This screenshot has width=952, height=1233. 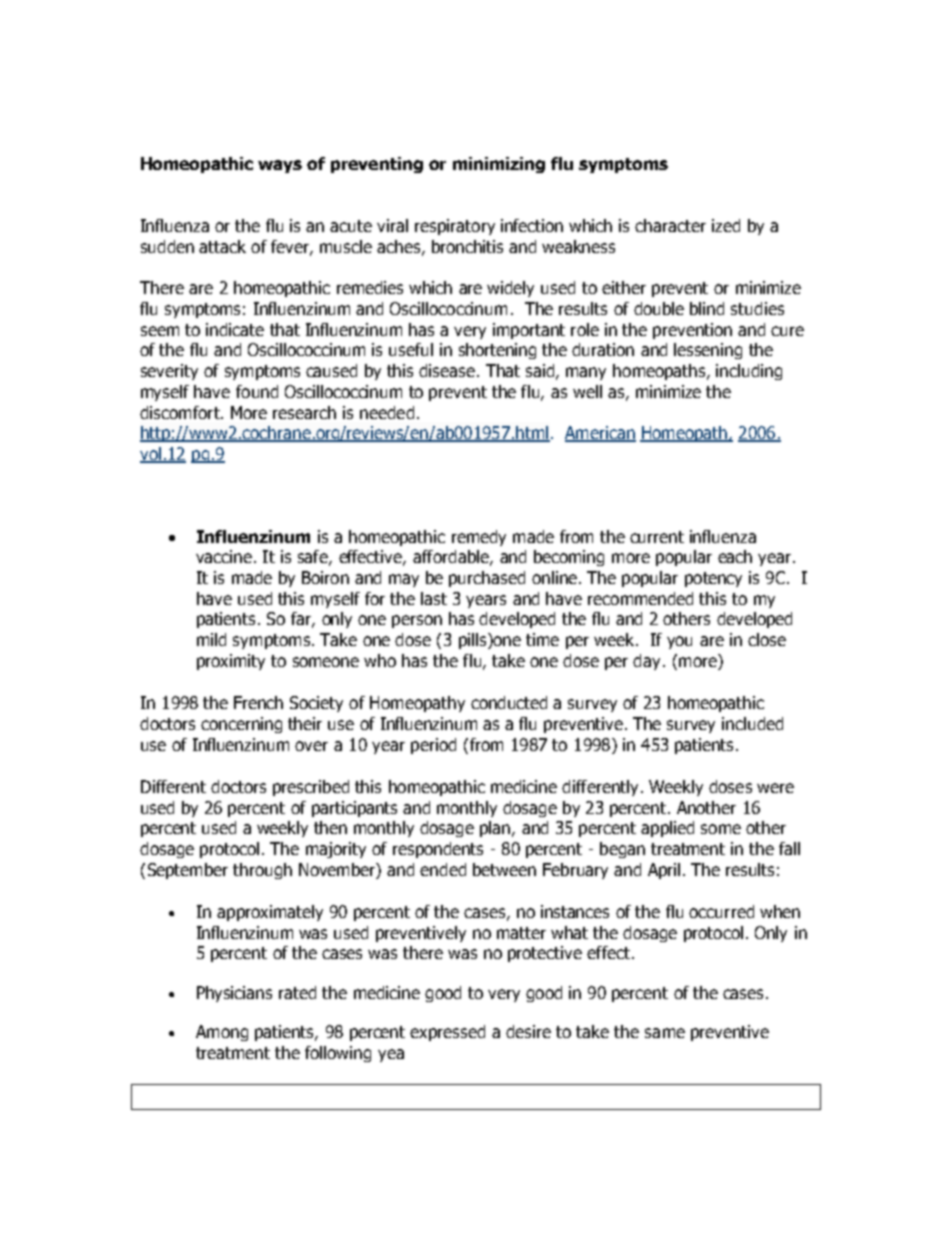 What do you see at coordinates (726, 225) in the screenshot?
I see `ized` at bounding box center [726, 225].
